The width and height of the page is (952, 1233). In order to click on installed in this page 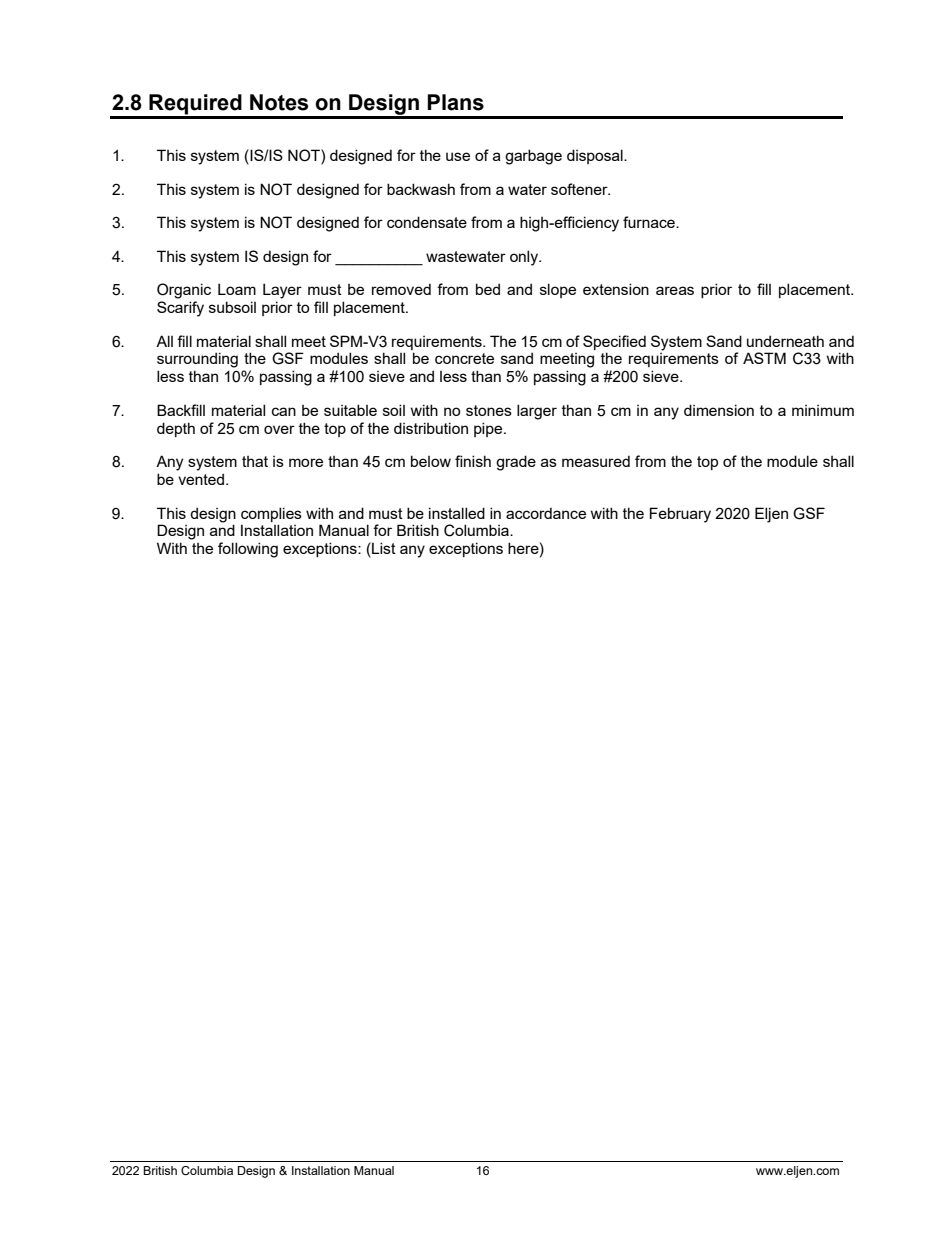, I will do `click(457, 513)`.
